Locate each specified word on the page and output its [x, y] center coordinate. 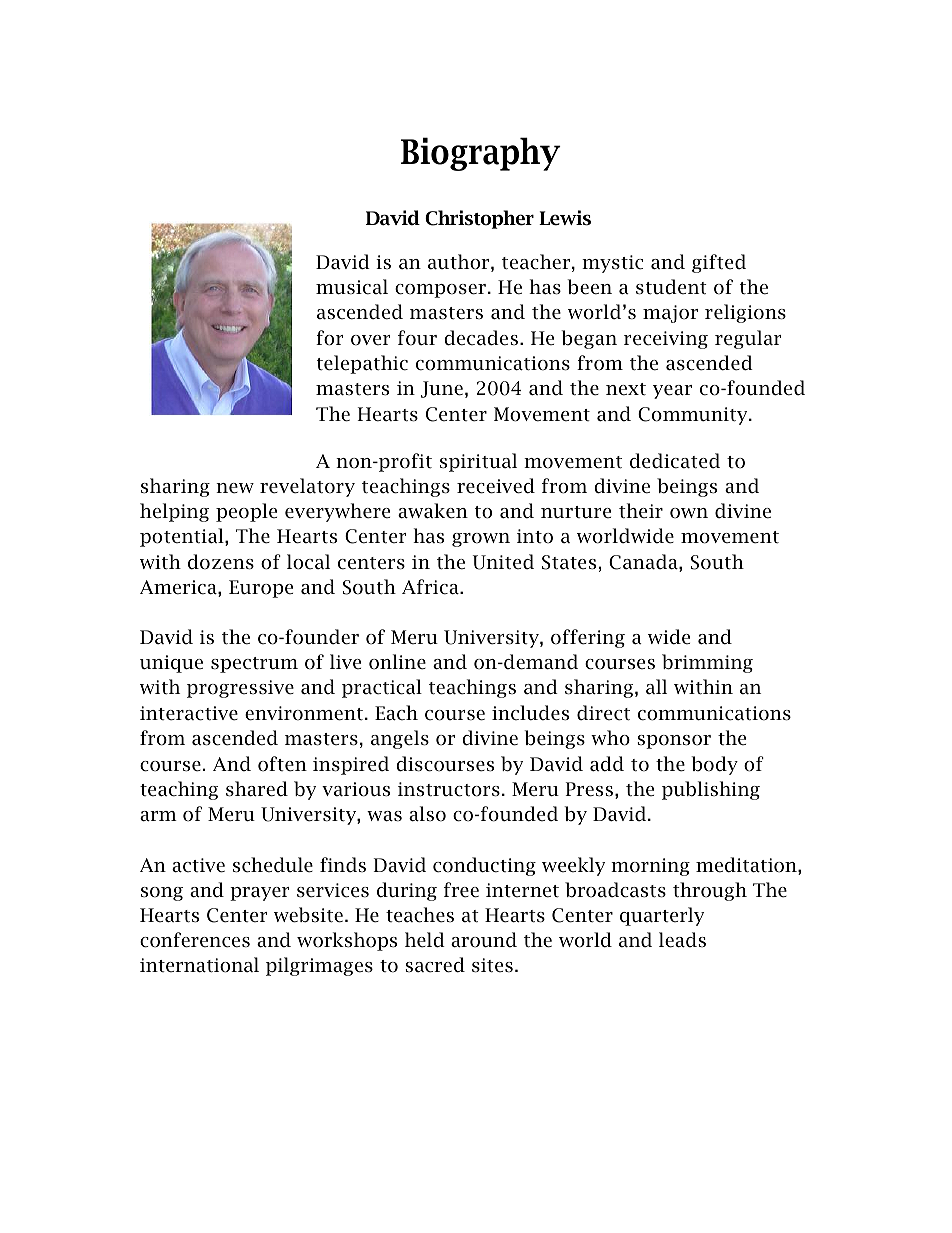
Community [694, 416]
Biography [481, 154]
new [235, 488]
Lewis [565, 218]
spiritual [478, 462]
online [397, 662]
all [656, 686]
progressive [240, 689]
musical [352, 287]
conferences [195, 940]
